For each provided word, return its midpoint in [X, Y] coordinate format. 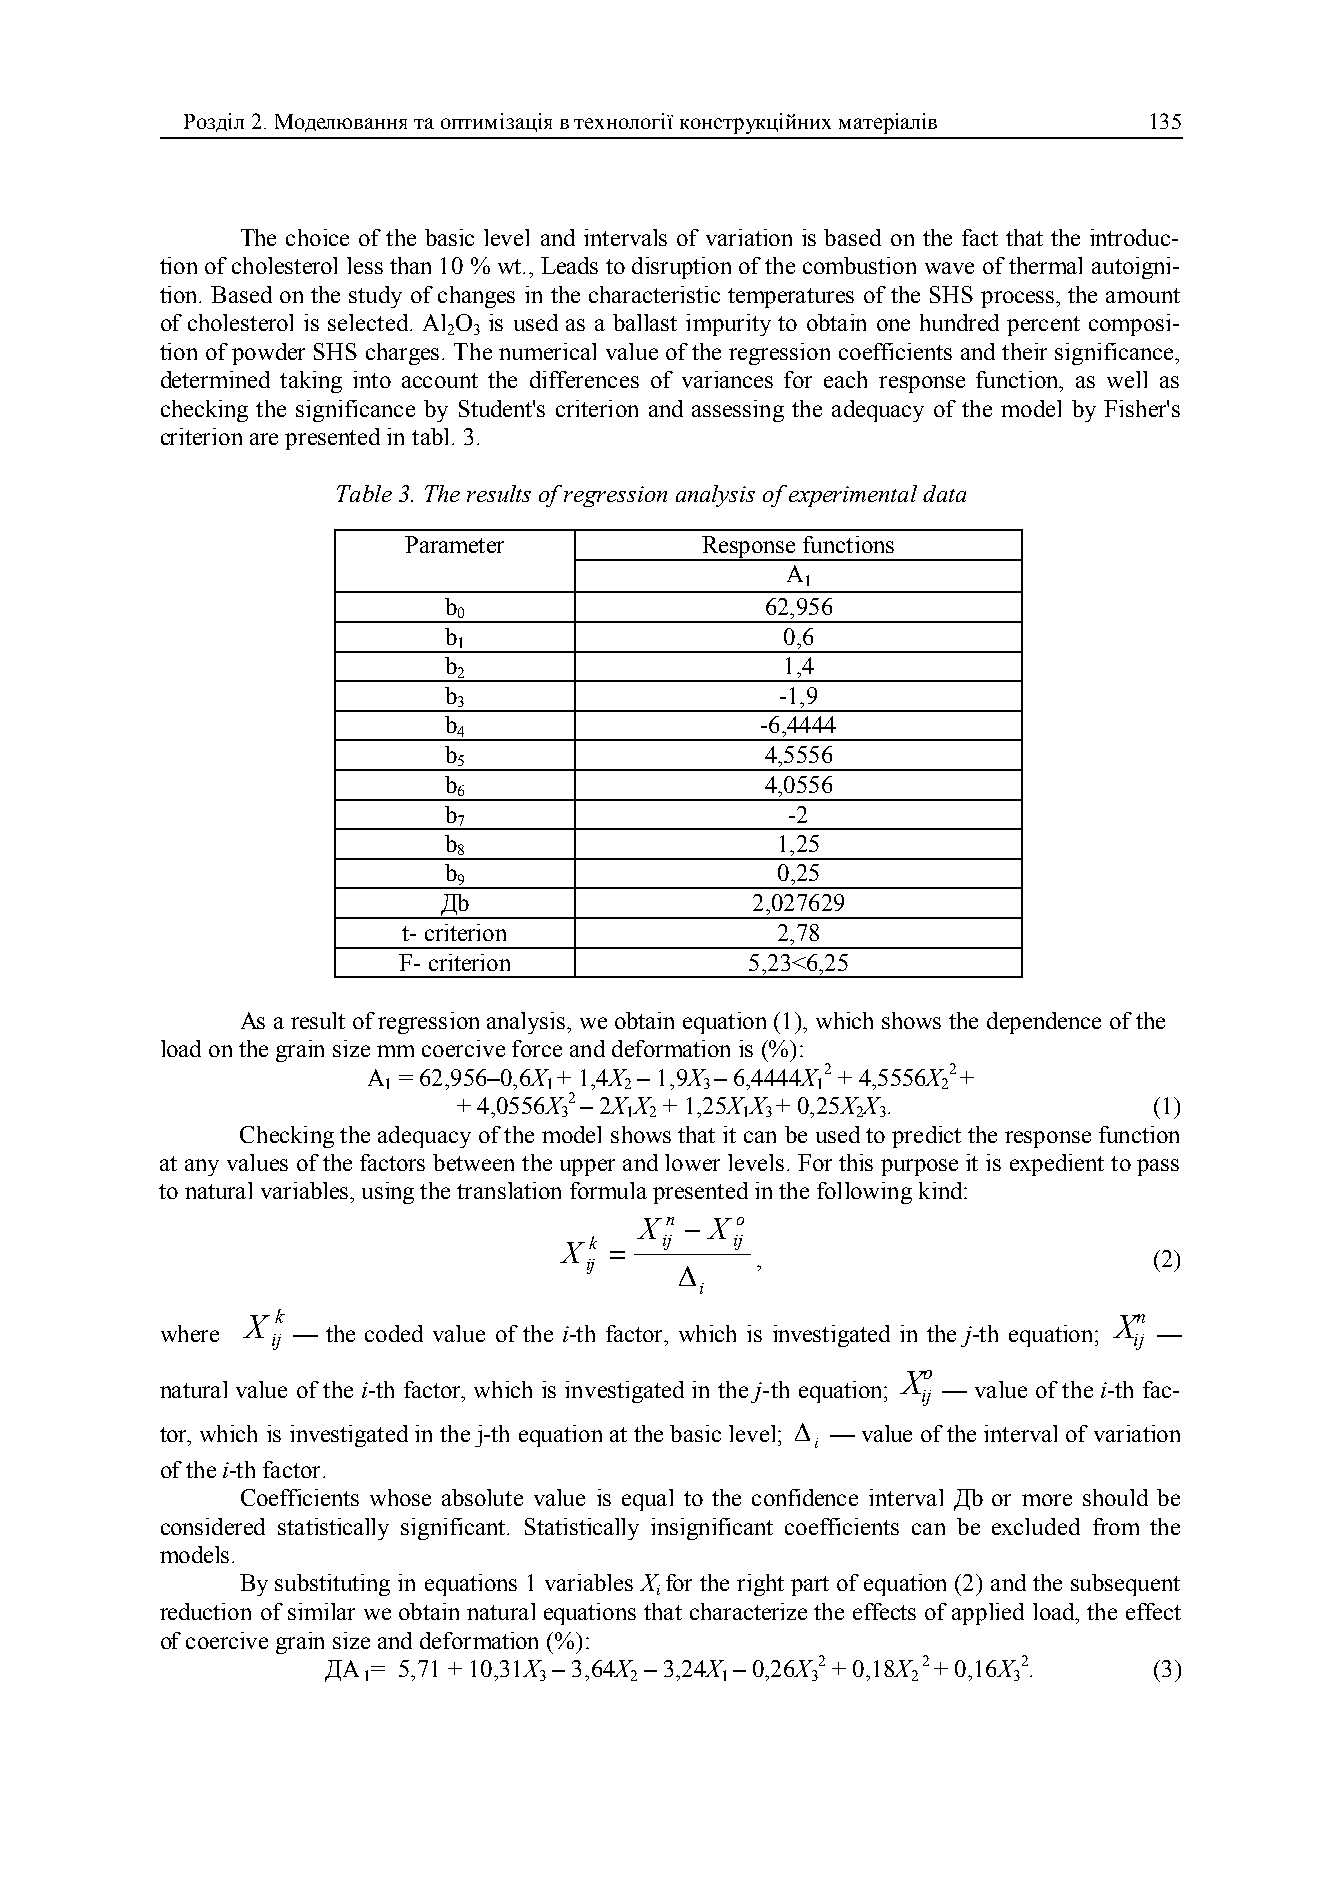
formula [608, 1190]
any [202, 1167]
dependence [1044, 1023]
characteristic [654, 294]
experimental [853, 496]
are [264, 439]
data [944, 493]
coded [394, 1333]
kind [942, 1190]
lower [692, 1162]
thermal [1045, 265]
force [537, 1048]
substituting [332, 1585]
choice [317, 237]
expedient [1057, 1165]
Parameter [454, 544]
